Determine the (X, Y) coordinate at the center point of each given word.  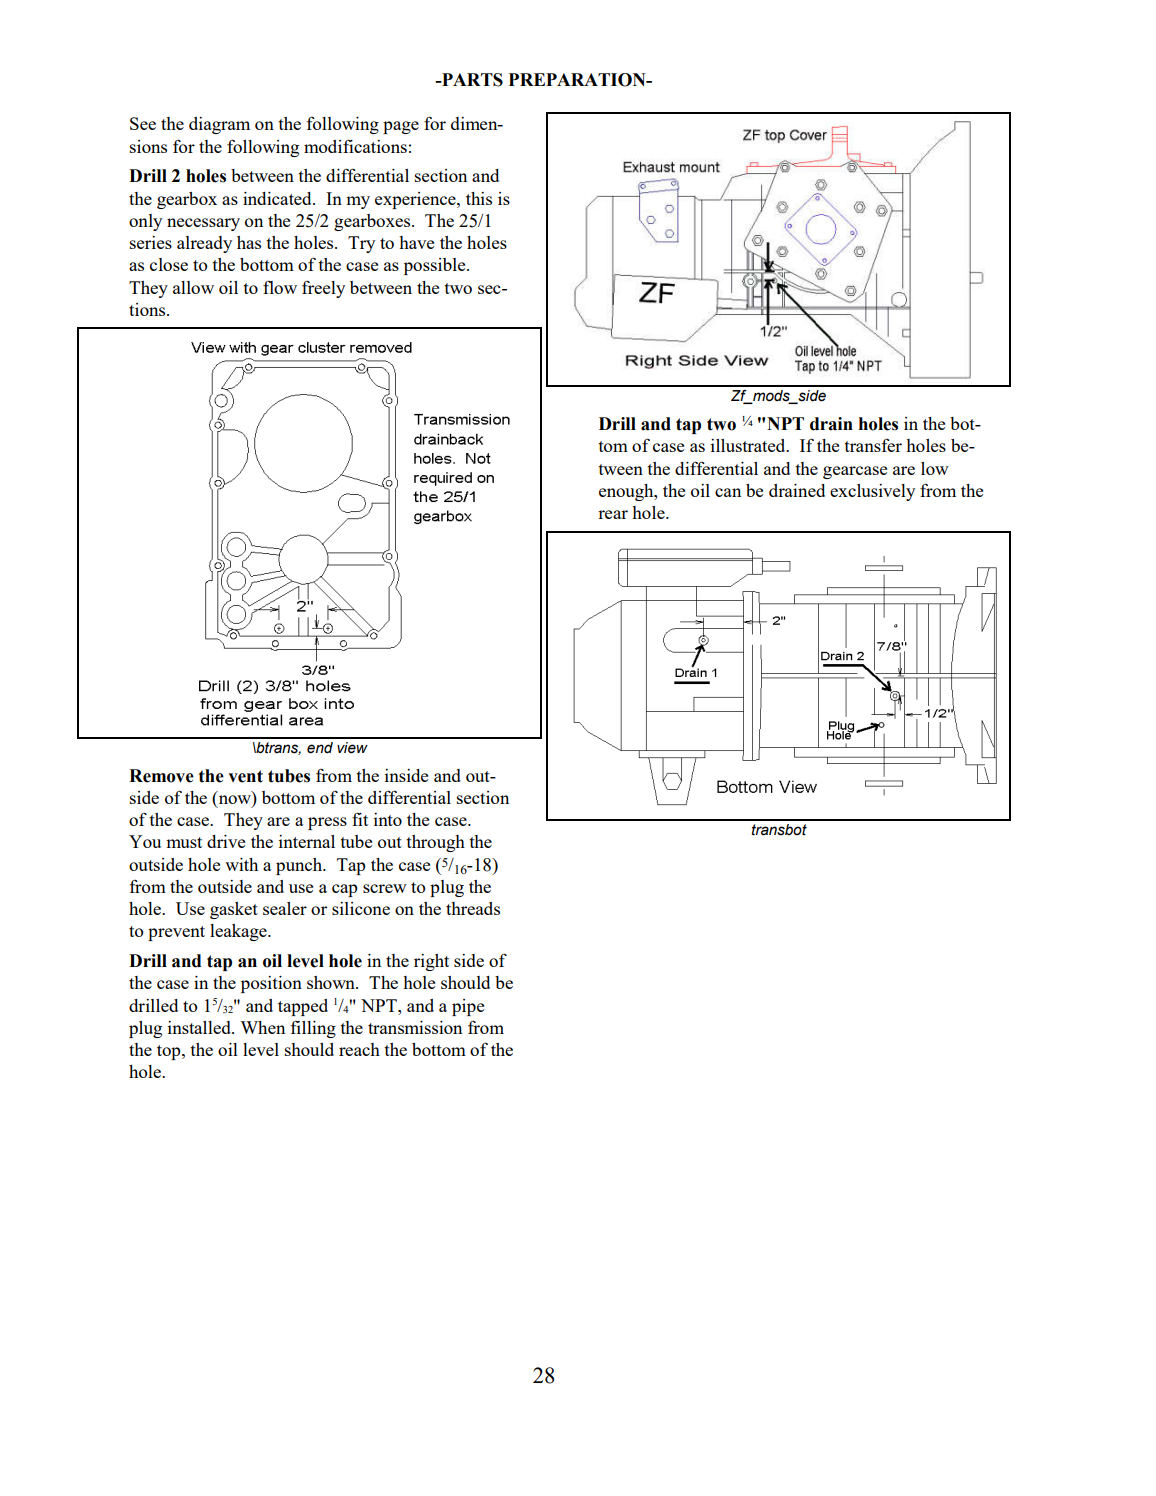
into (388, 819)
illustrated (749, 445)
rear (613, 514)
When (262, 1027)
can (728, 492)
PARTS (471, 80)
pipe (468, 1007)
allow (193, 287)
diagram (219, 125)
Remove (161, 776)
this (479, 198)
